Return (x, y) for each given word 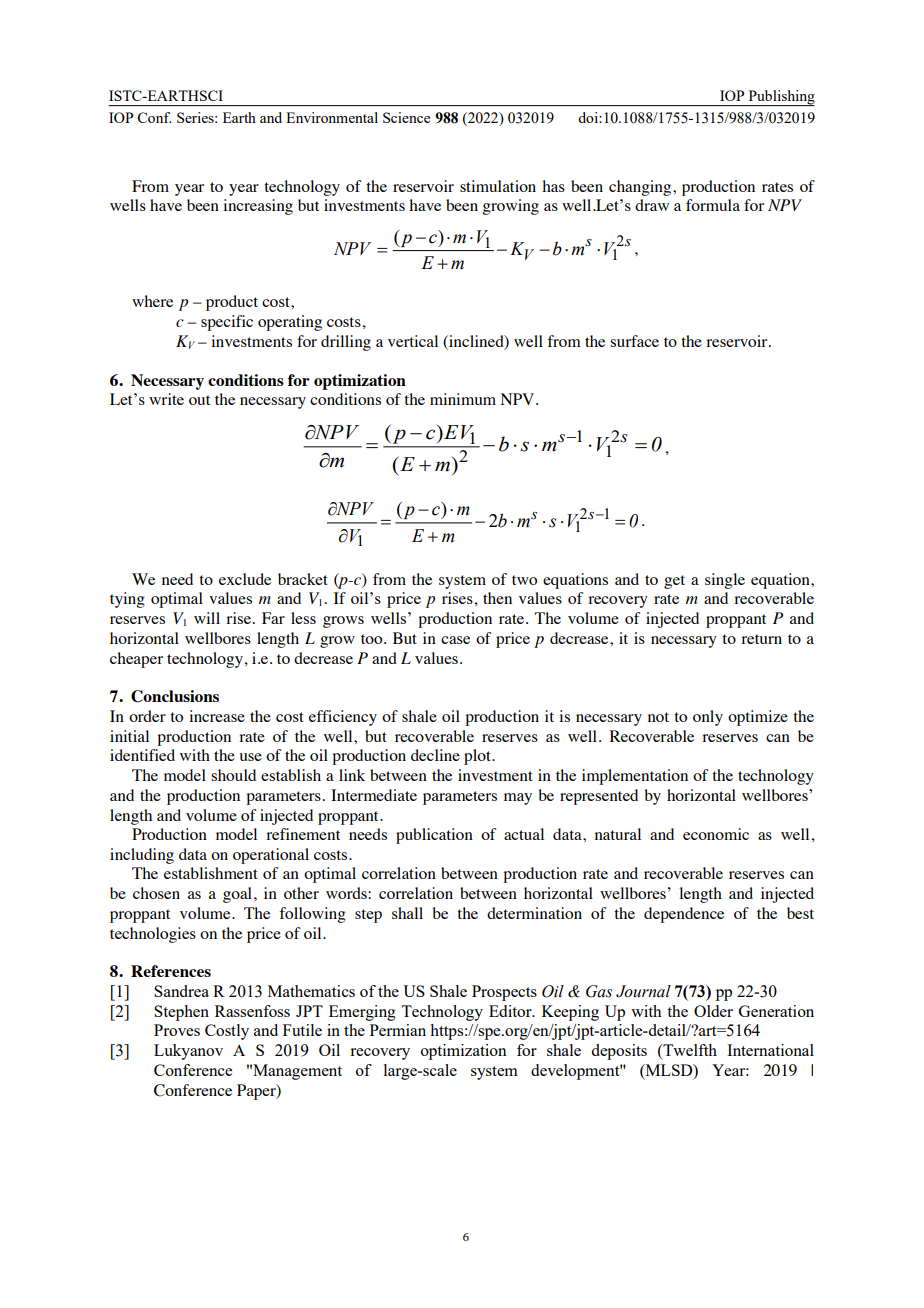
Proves (177, 1030)
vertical (413, 341)
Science (406, 117)
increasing (258, 207)
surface (634, 341)
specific (227, 323)
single (725, 581)
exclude (245, 579)
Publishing (780, 98)
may (518, 799)
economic (716, 834)
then (497, 598)
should (233, 775)
